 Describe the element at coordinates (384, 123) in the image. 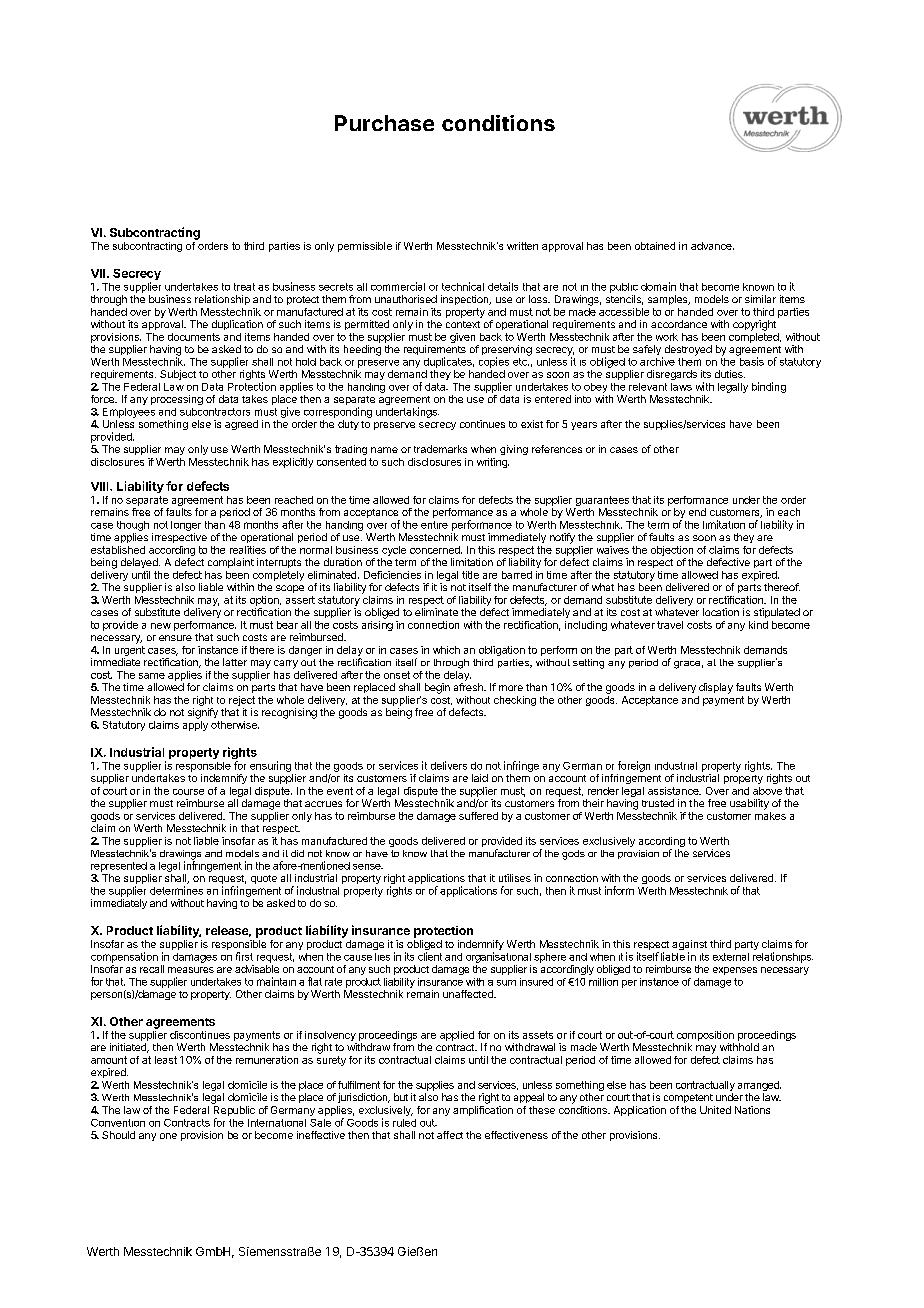

I see `Purchase` at that location.
